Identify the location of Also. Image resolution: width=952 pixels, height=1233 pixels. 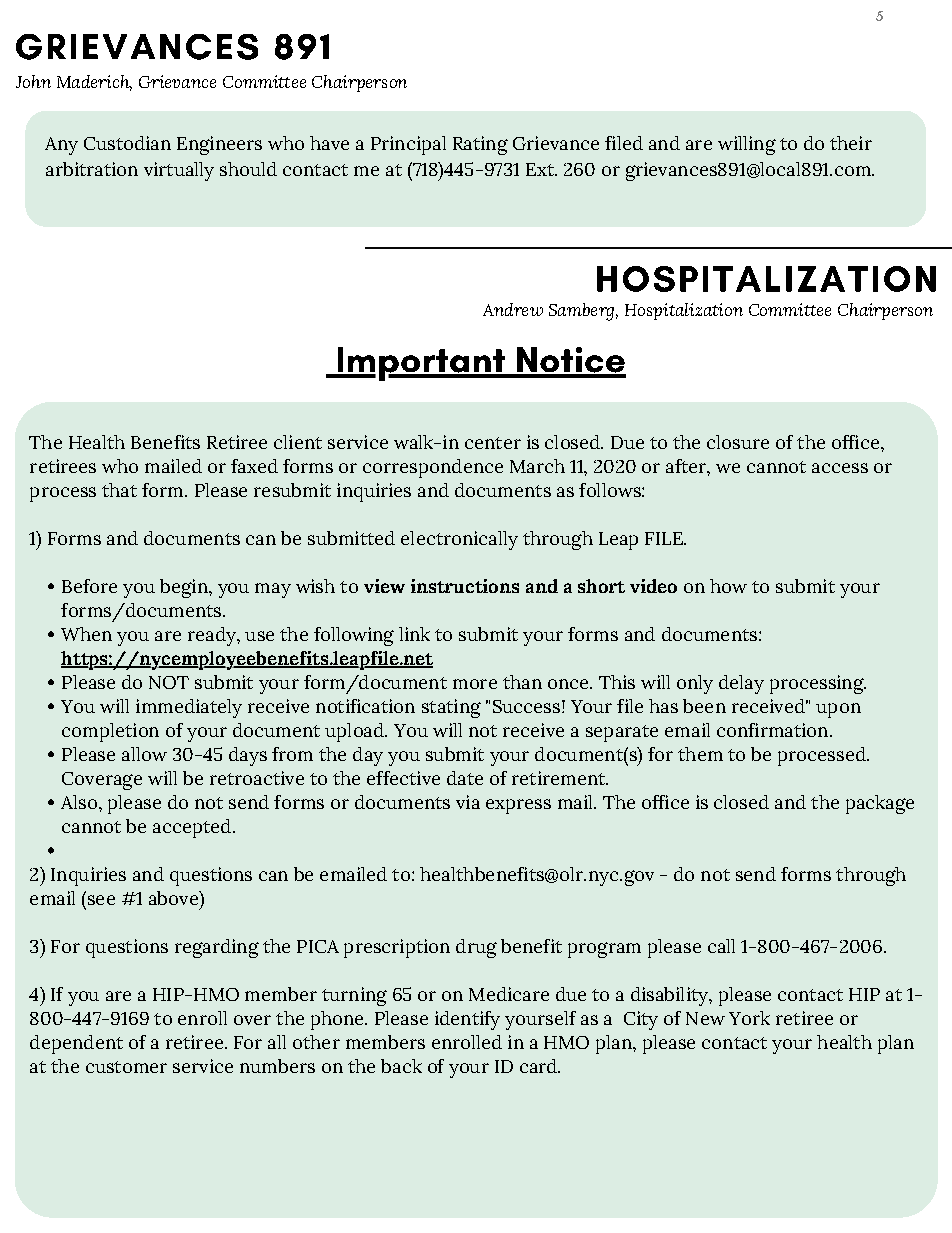
(79, 802).
